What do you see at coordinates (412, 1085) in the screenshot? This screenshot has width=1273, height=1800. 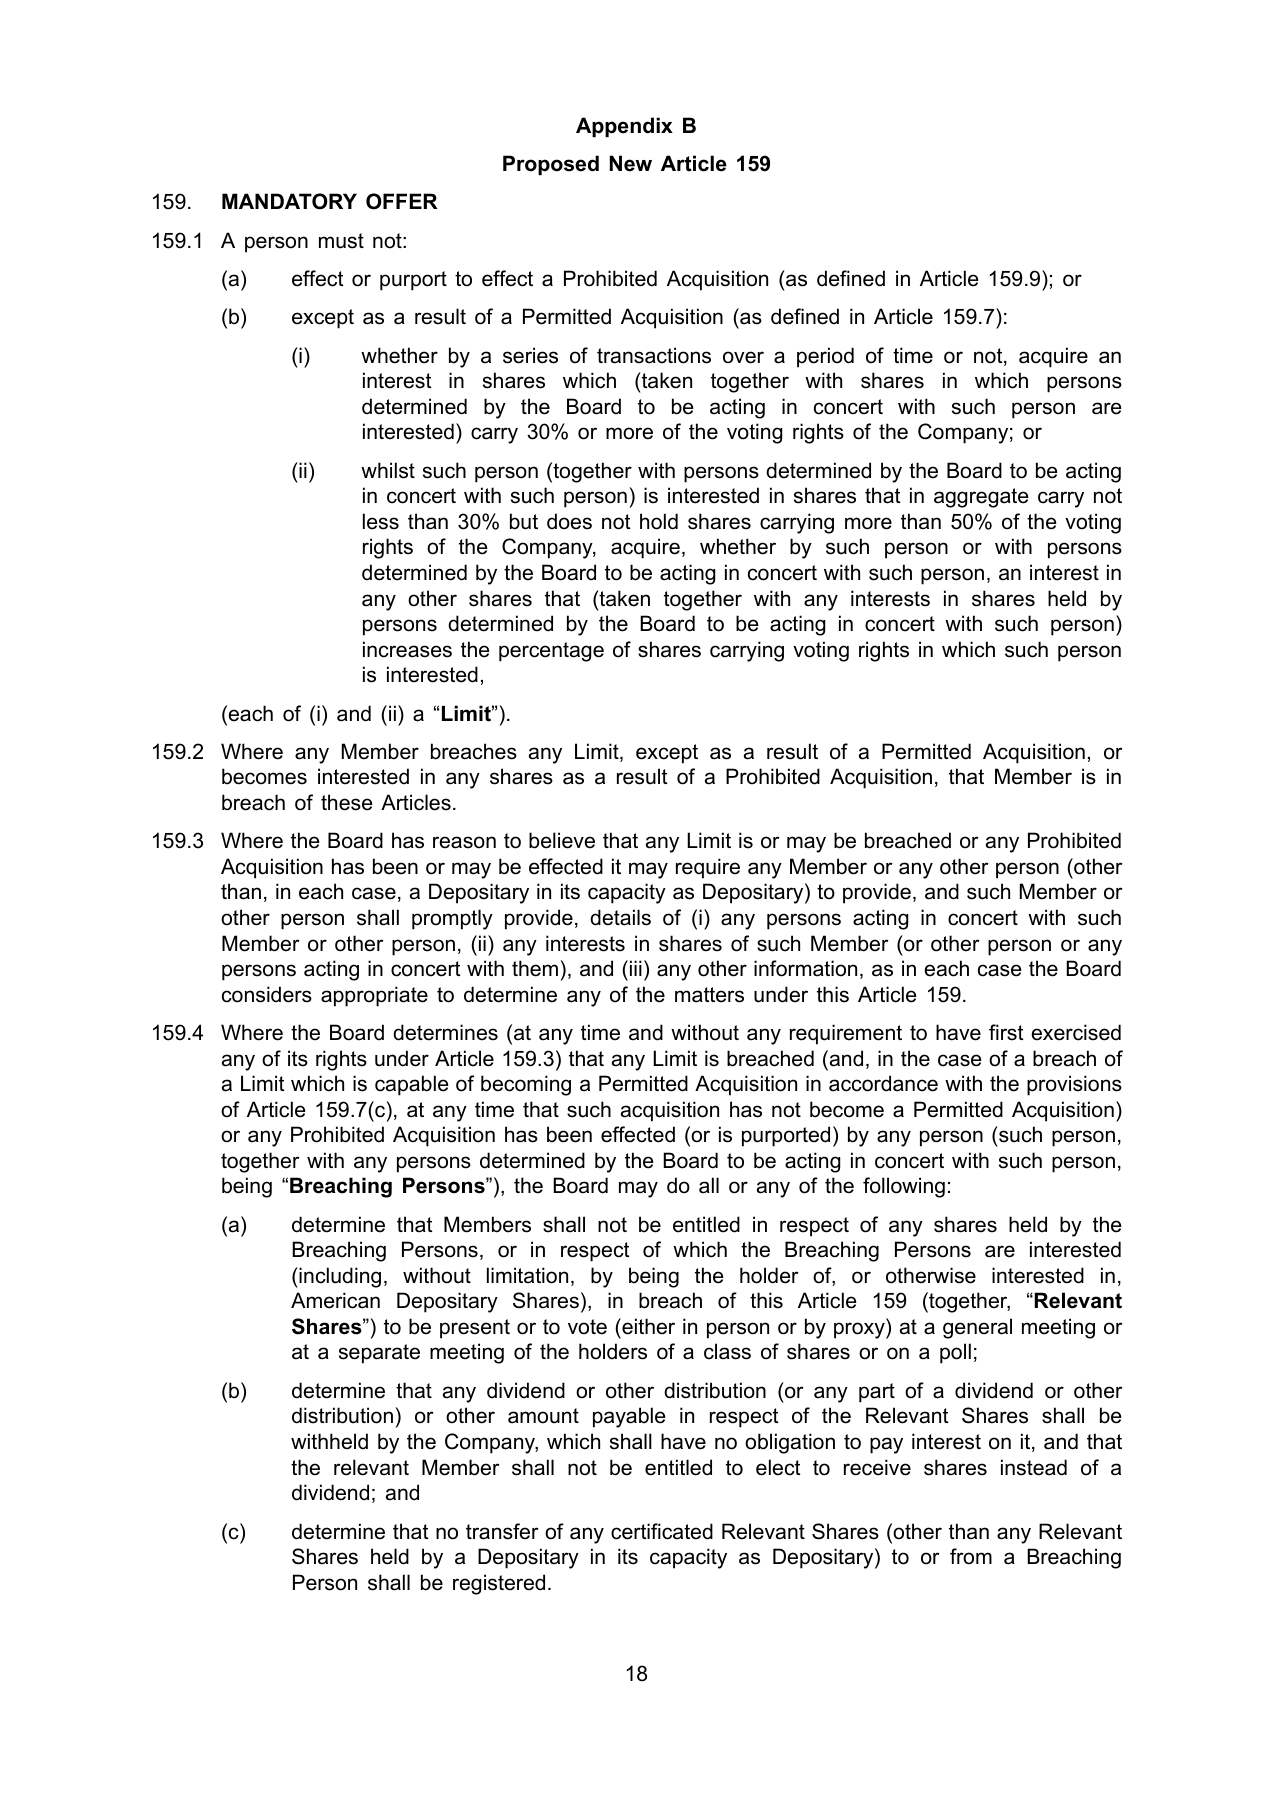 I see `capable` at bounding box center [412, 1085].
